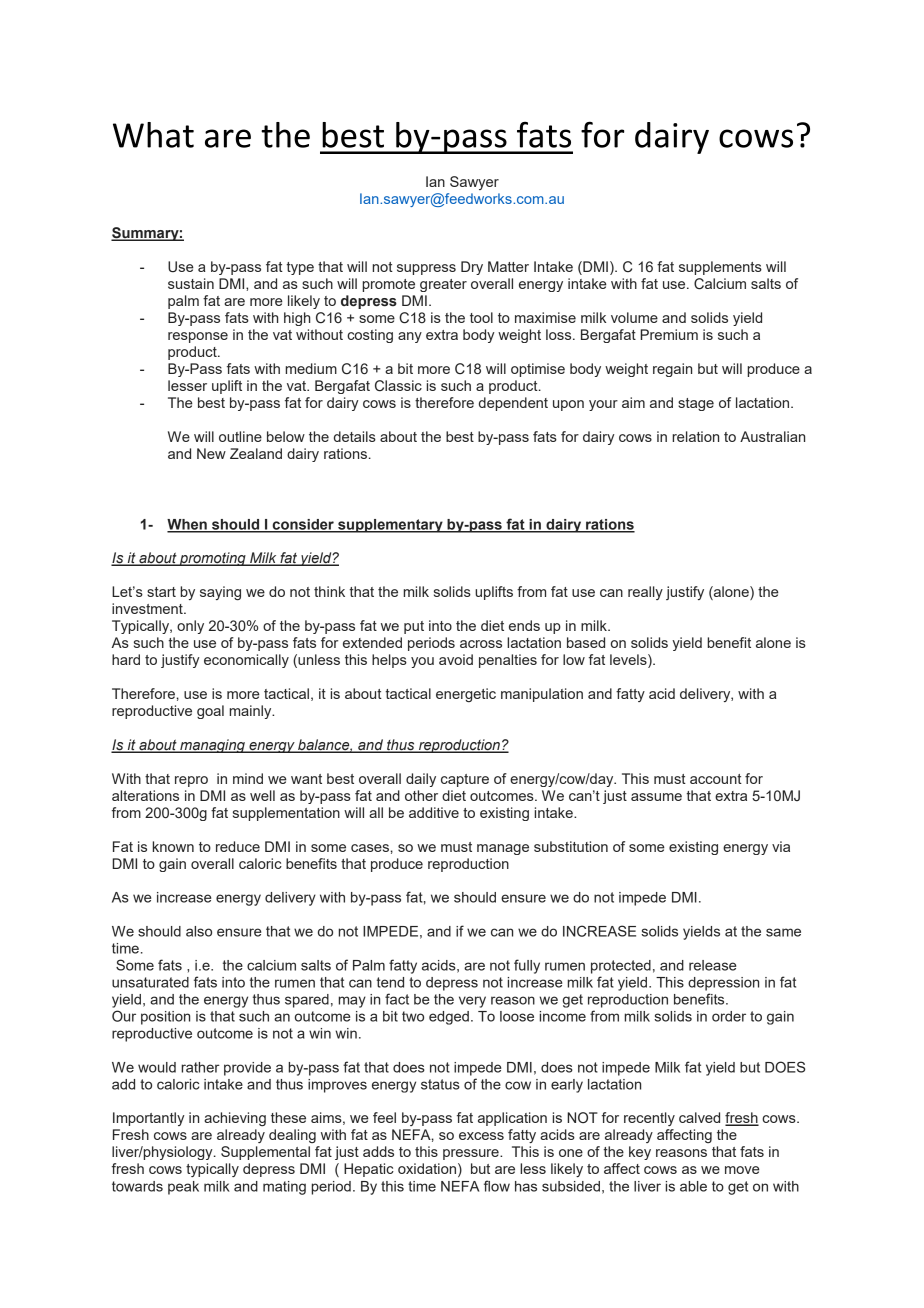 This page has height=1308, width=924. Describe the element at coordinates (183, 1188) in the page. I see `peak` at that location.
